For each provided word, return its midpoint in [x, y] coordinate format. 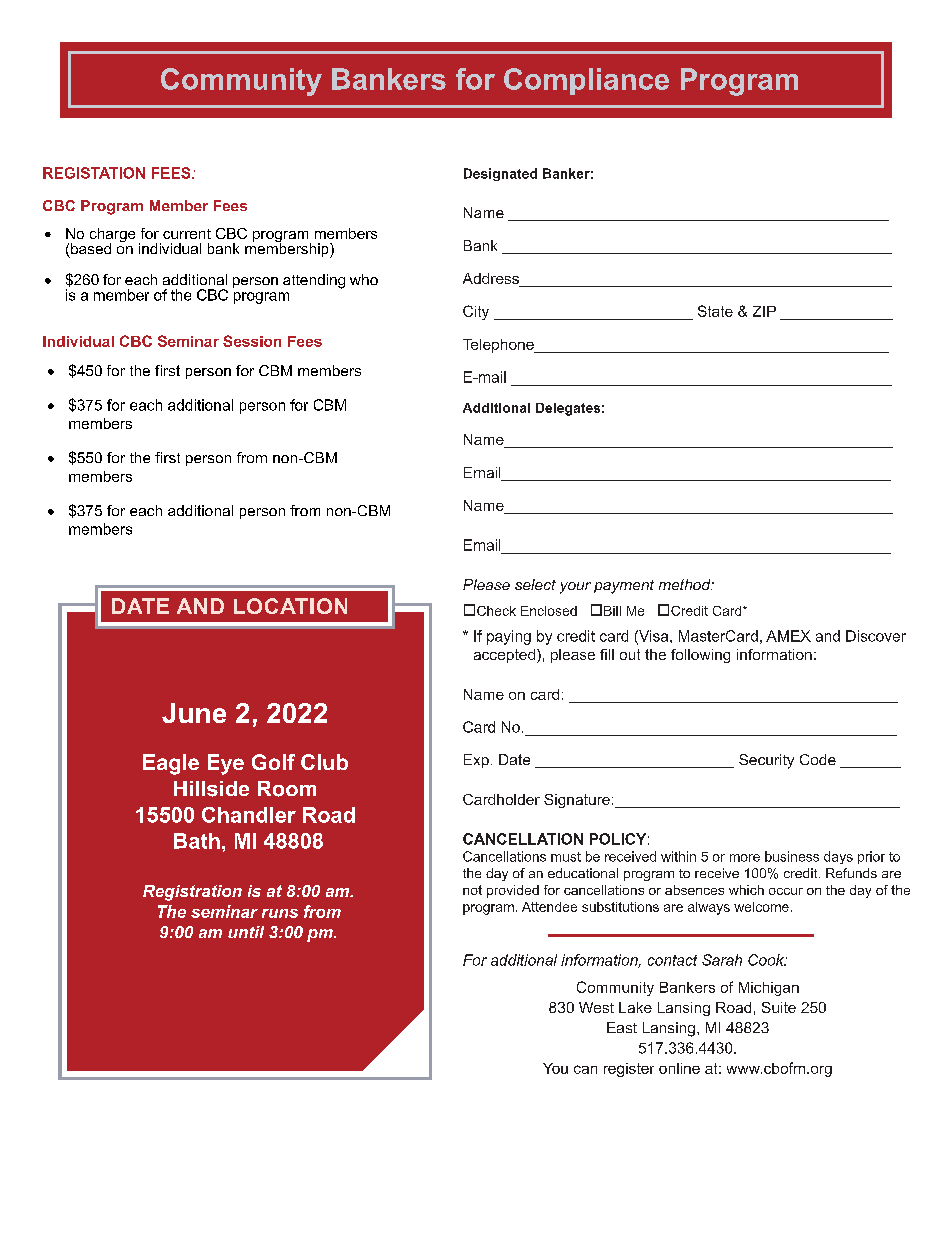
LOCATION [290, 606]
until [246, 932]
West [596, 1007]
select [535, 584]
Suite [779, 1007]
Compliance [586, 81]
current [187, 234]
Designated [500, 174]
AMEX [788, 636]
